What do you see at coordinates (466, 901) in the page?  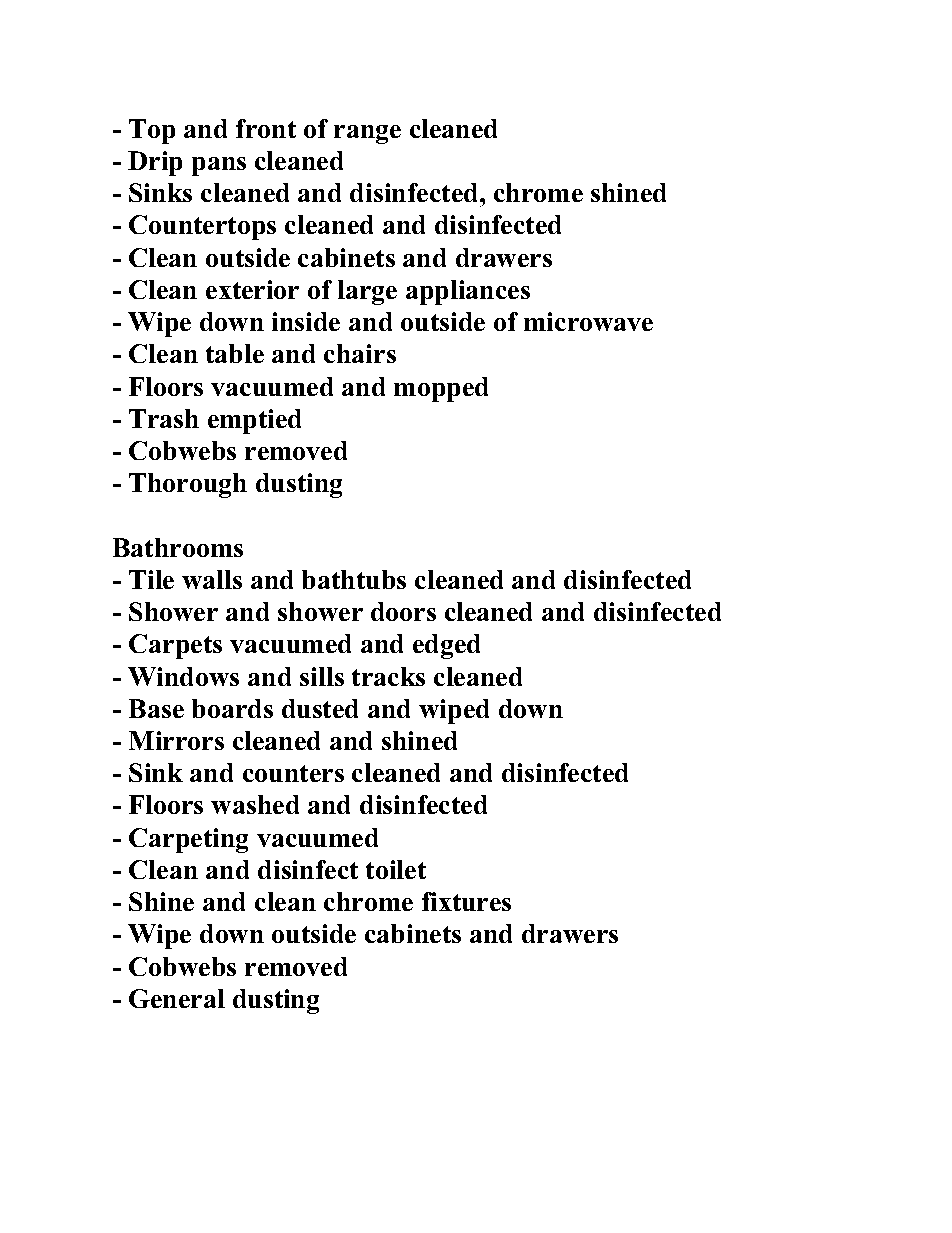 I see `fixtures` at bounding box center [466, 901].
